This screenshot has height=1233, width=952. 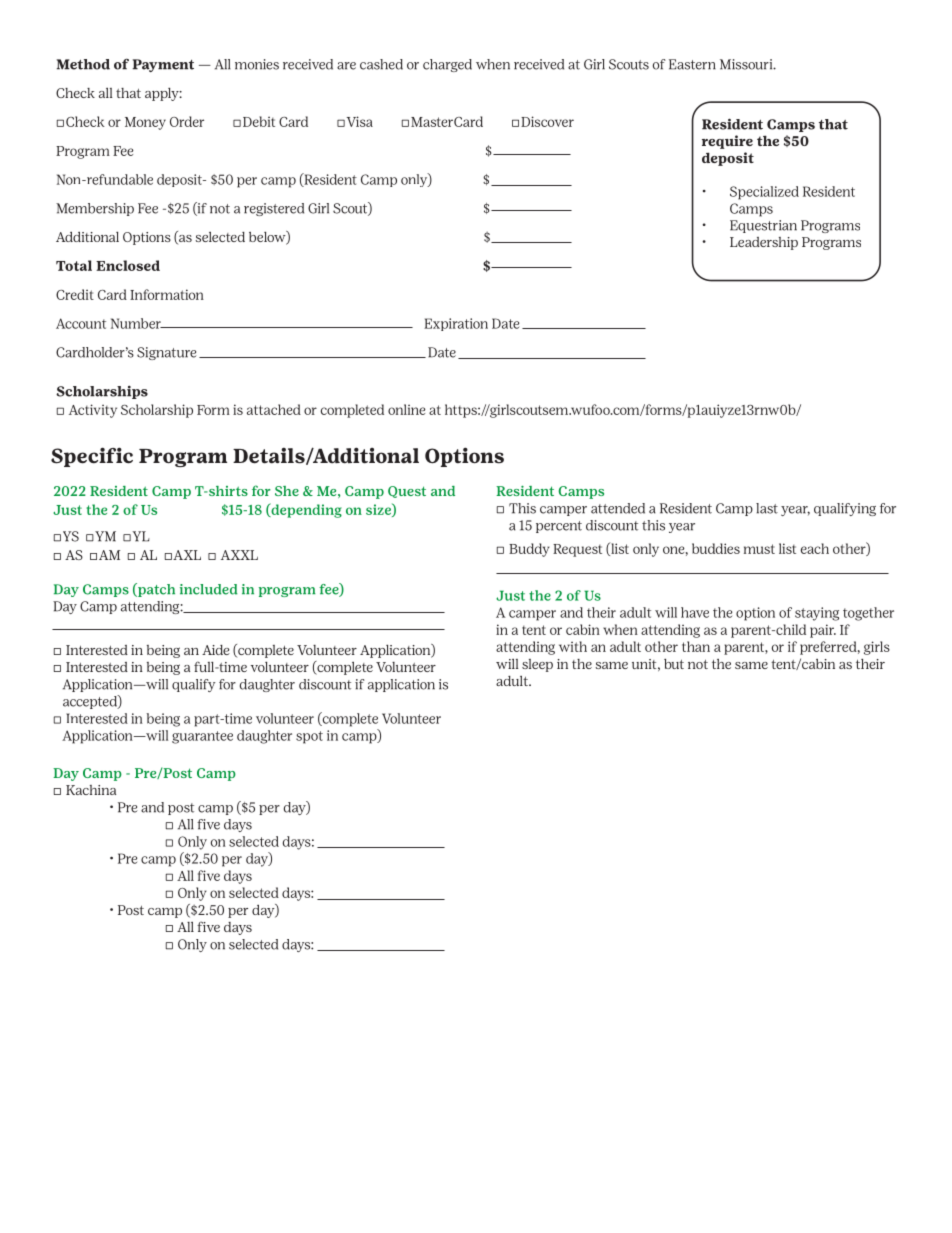 What do you see at coordinates (674, 664) in the screenshot?
I see `but` at bounding box center [674, 664].
